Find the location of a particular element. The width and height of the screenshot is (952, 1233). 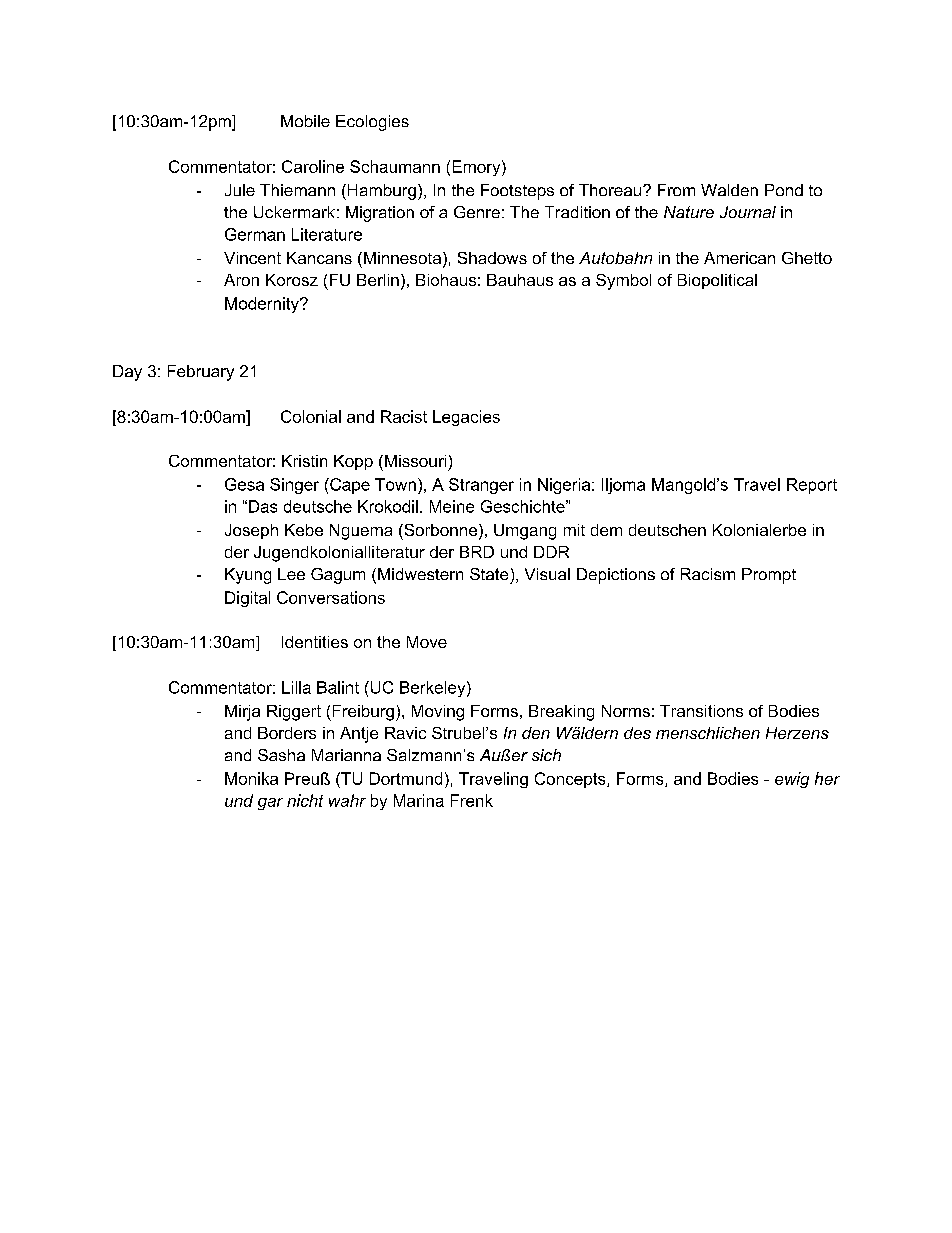

February is located at coordinates (201, 373).
